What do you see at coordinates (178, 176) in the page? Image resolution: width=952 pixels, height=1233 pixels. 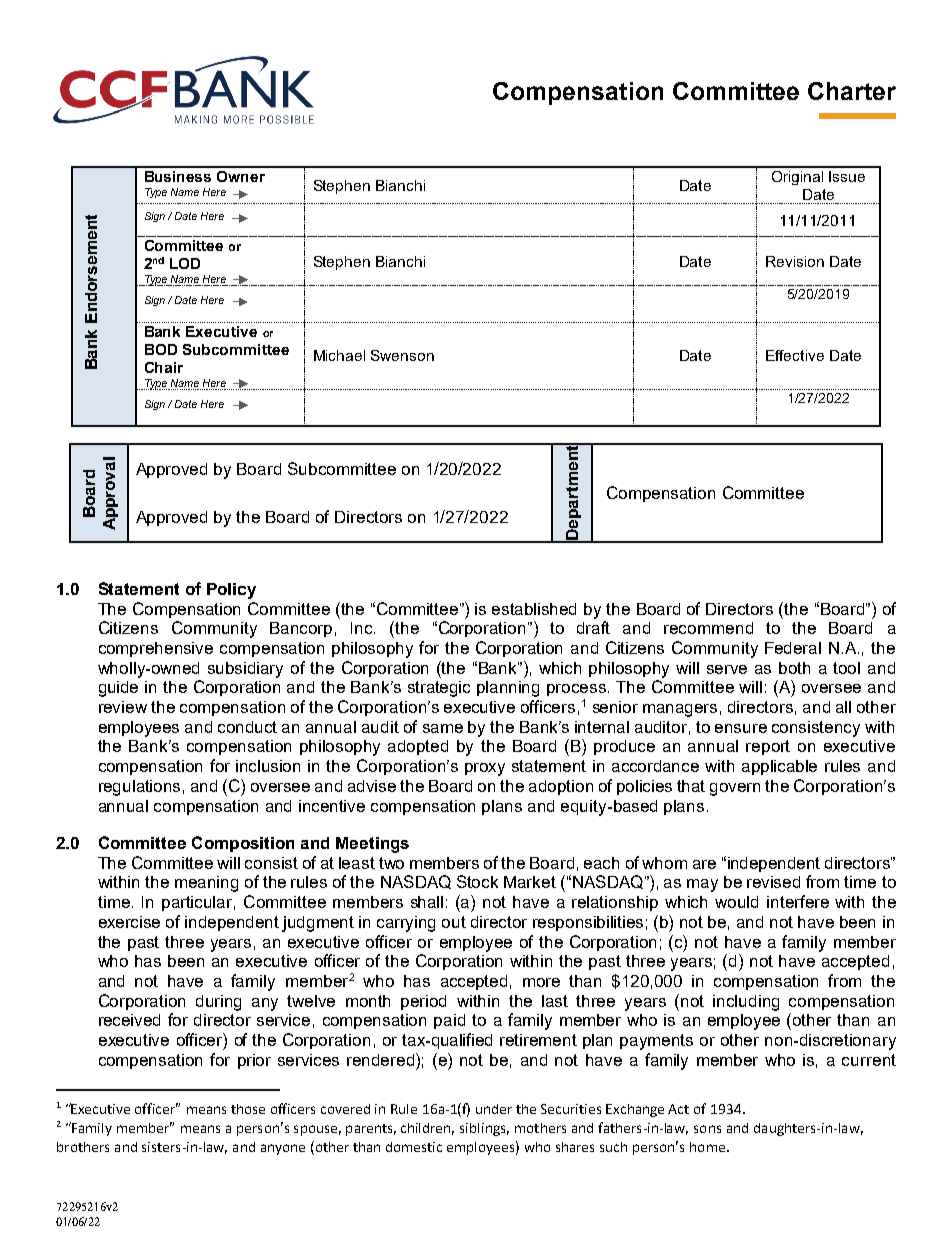 I see `Business` at bounding box center [178, 176].
